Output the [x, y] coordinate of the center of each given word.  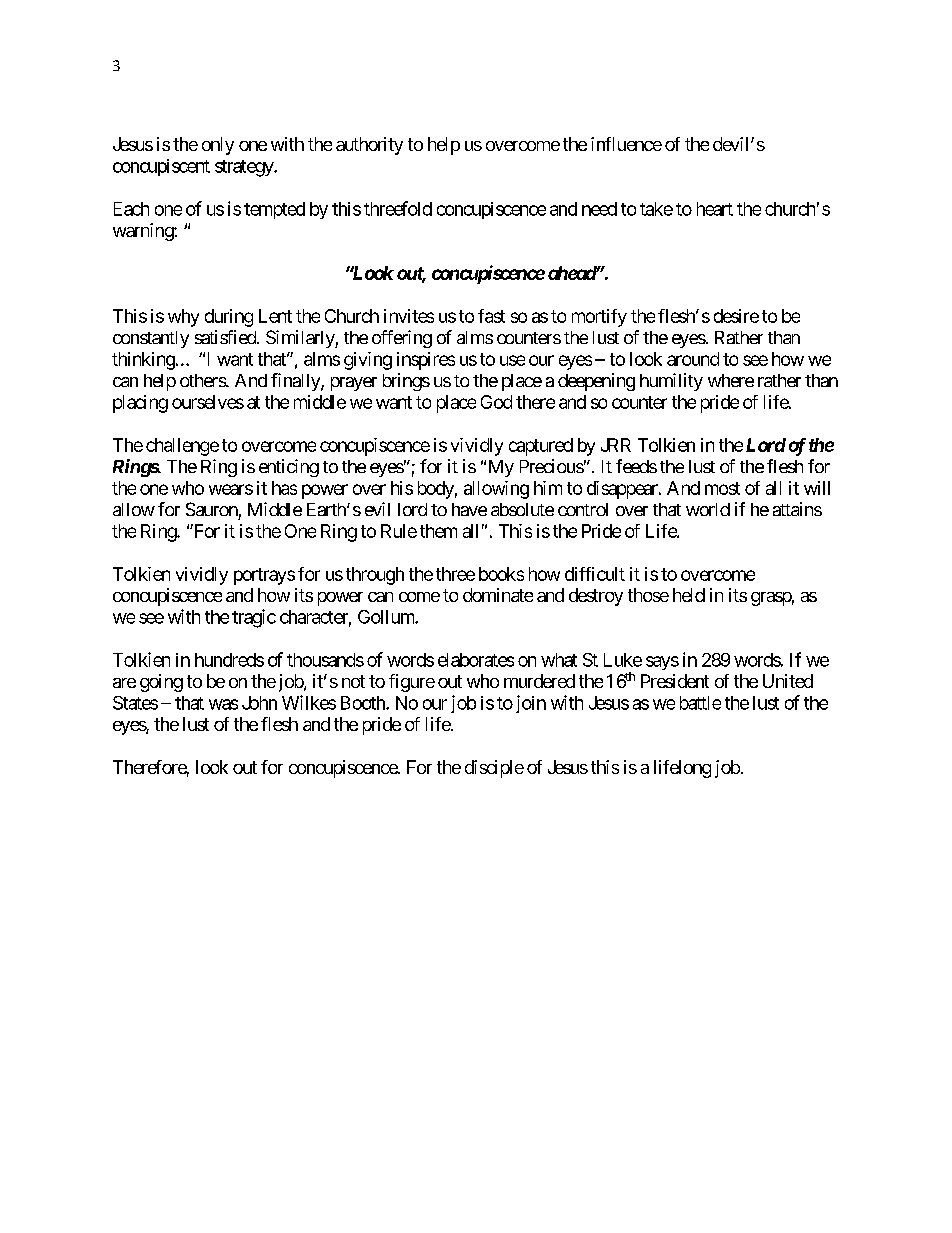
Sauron [212, 509]
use [512, 360]
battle [700, 703]
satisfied [226, 337]
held [689, 595]
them [438, 531]
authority [369, 146]
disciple [494, 769]
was [223, 704]
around [693, 359]
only [218, 146]
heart [715, 209]
